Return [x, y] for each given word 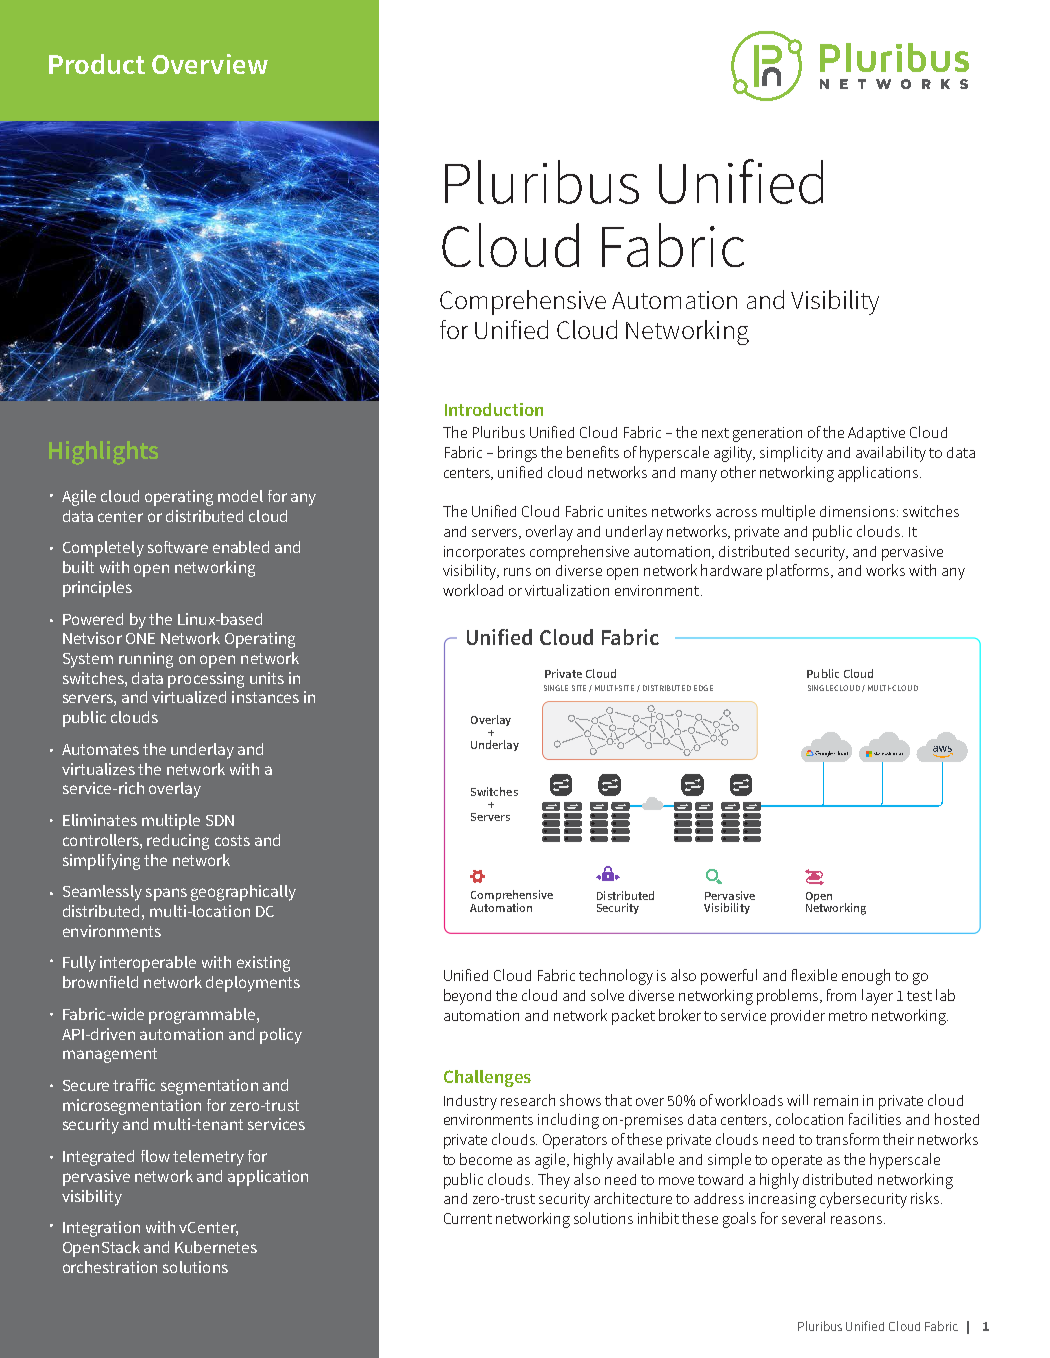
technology [616, 977]
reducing [178, 842]
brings [517, 454]
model [240, 496]
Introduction [494, 409]
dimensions [859, 511]
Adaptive [876, 434]
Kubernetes [216, 1247]
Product [97, 64]
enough [866, 977]
